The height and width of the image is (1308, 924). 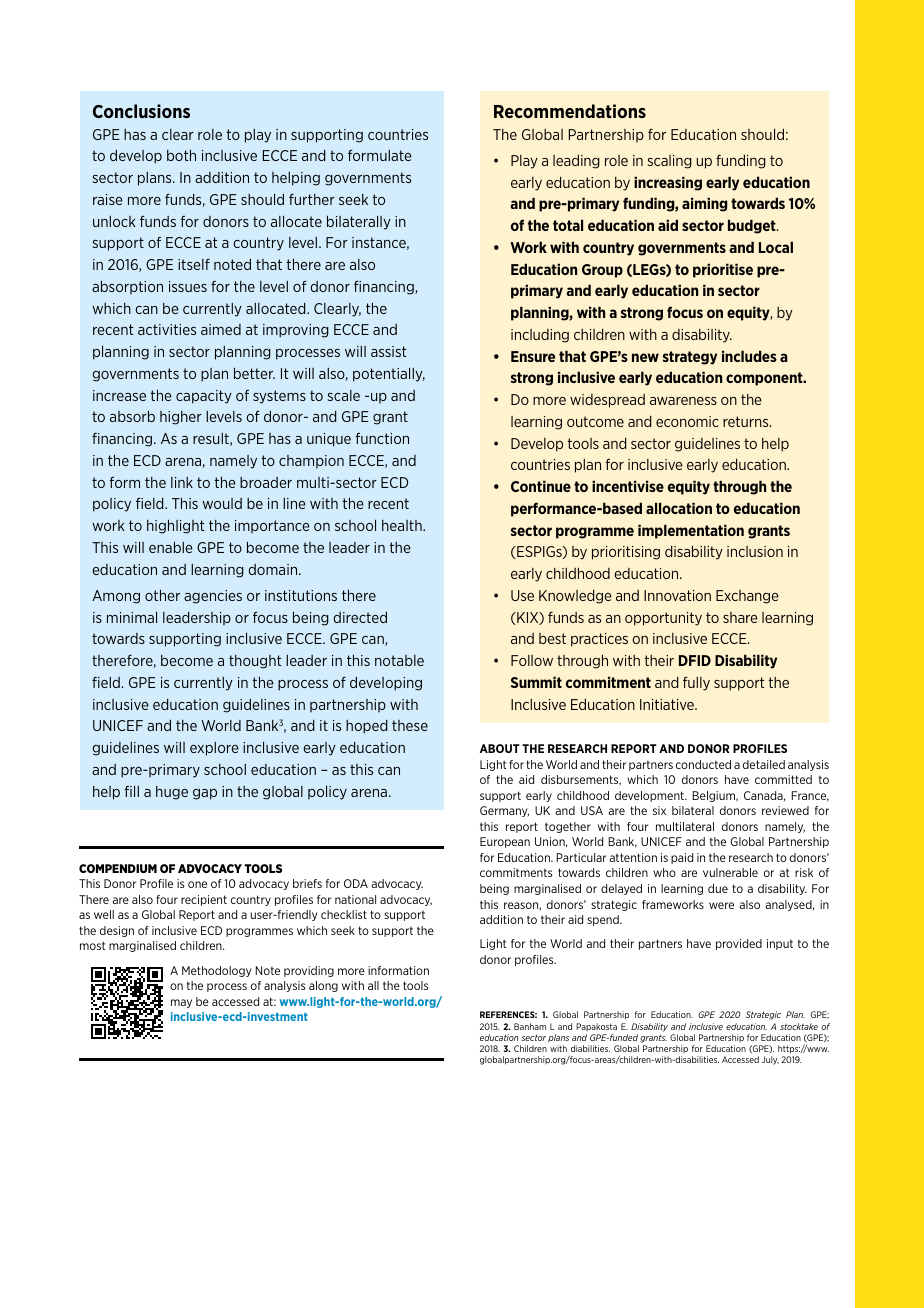 What do you see at coordinates (714, 796) in the image?
I see `Belgium` at bounding box center [714, 796].
